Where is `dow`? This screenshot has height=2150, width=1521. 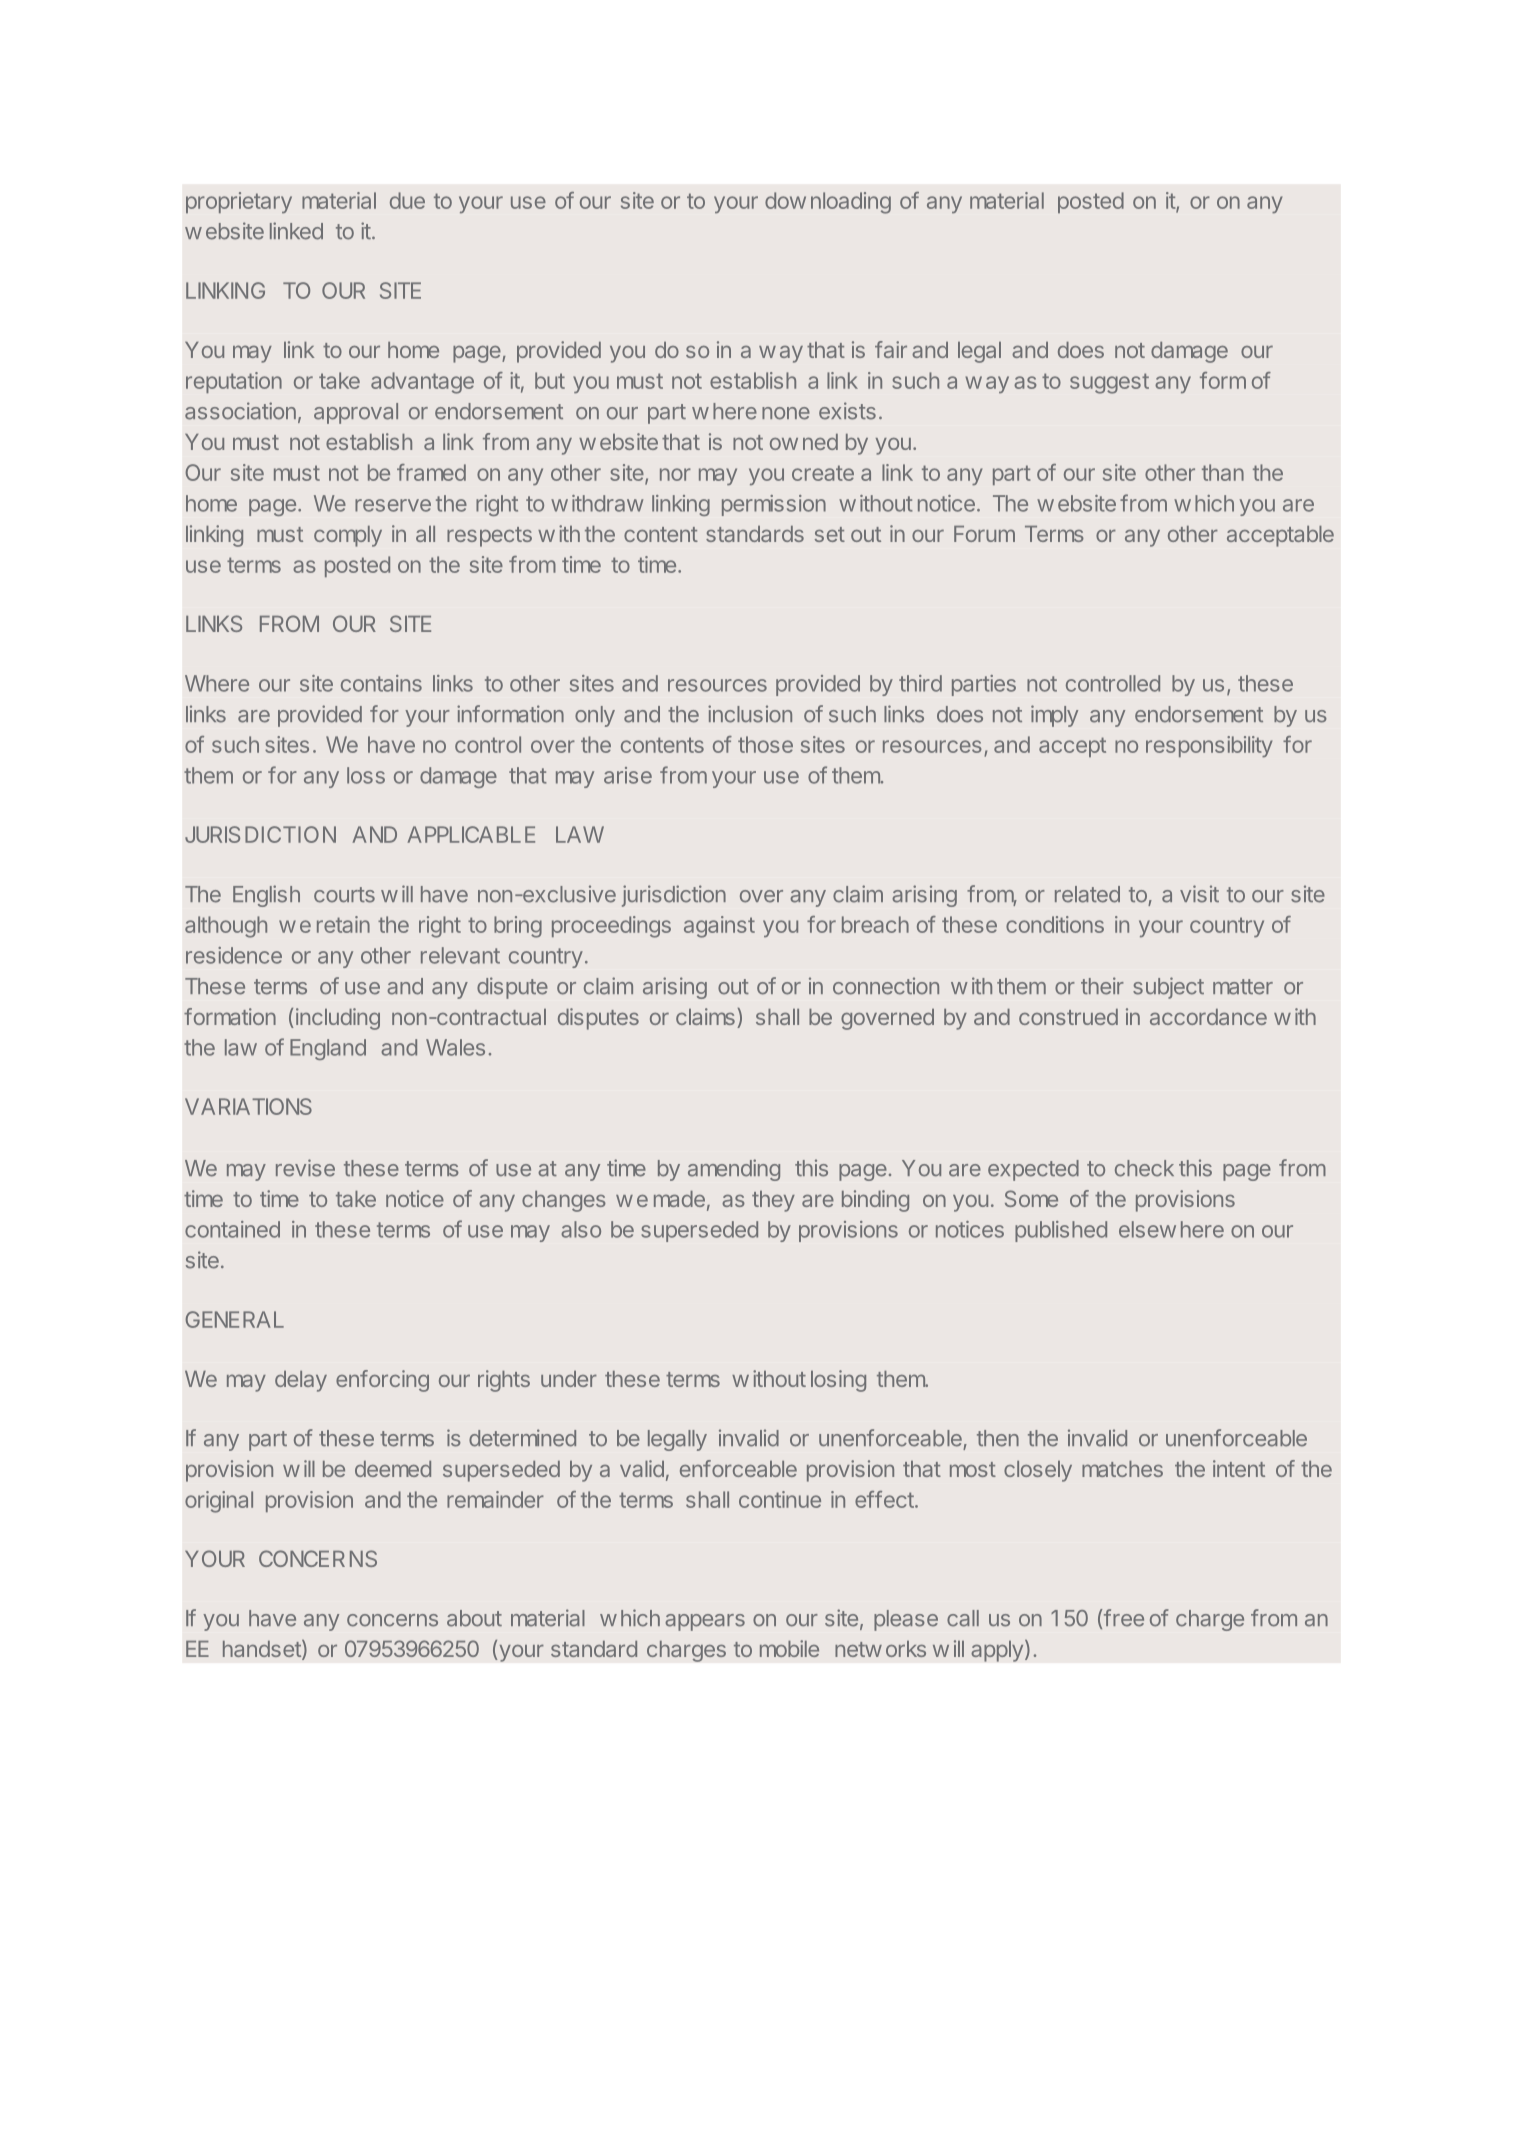 dow is located at coordinates (785, 200).
